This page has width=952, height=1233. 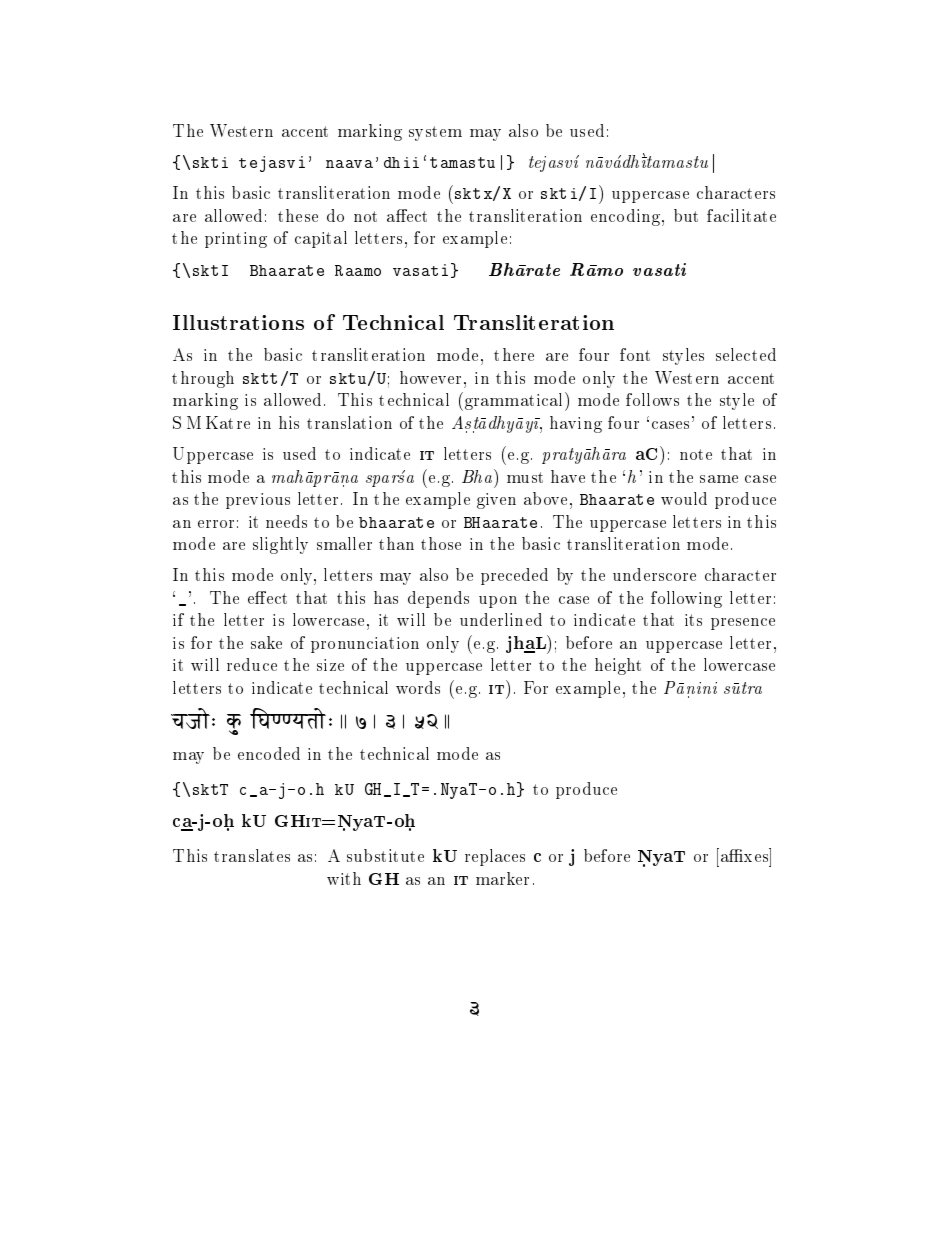 I want to click on would, so click(x=684, y=498).
